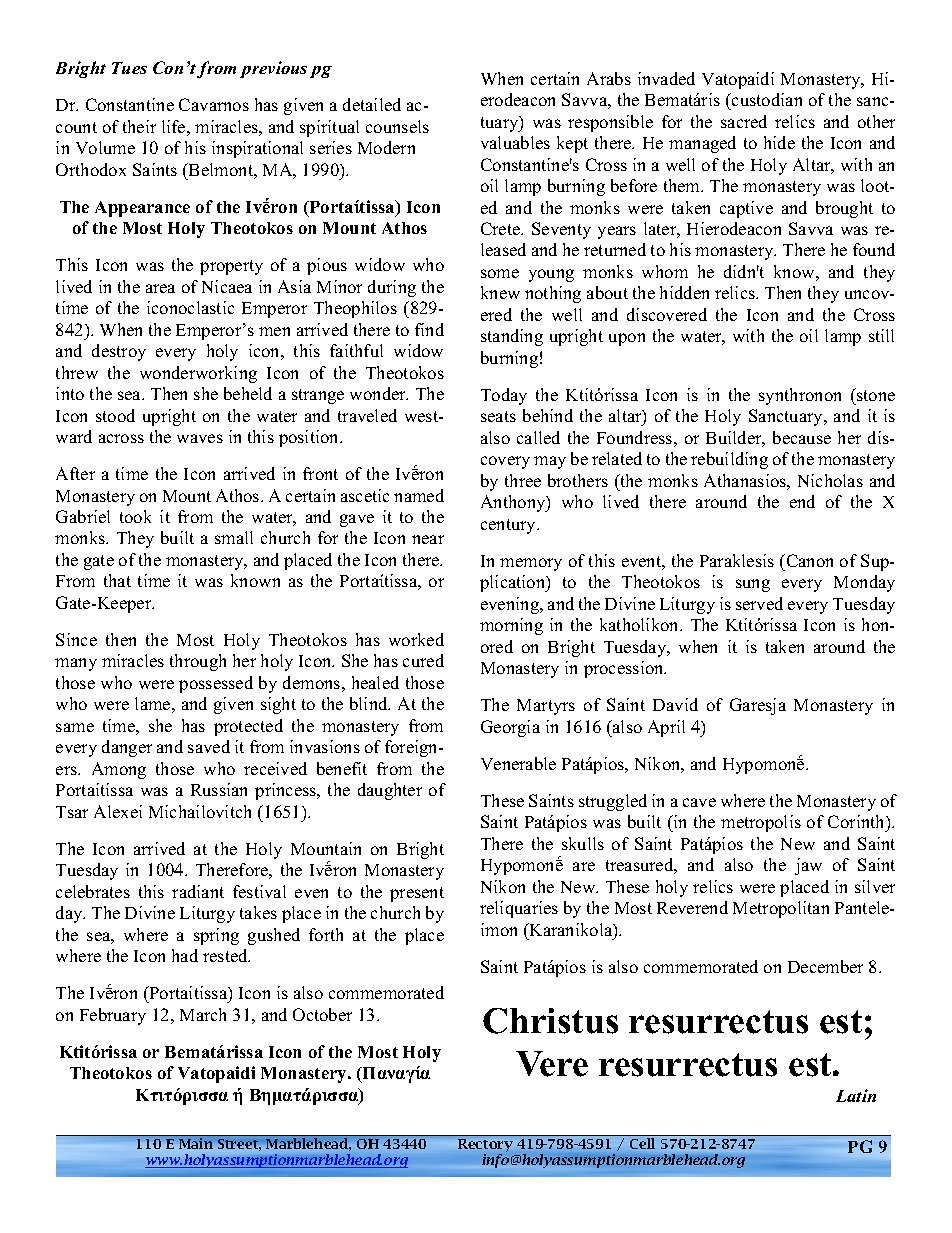  Describe the element at coordinates (550, 1021) in the screenshot. I see `Christus` at that location.
